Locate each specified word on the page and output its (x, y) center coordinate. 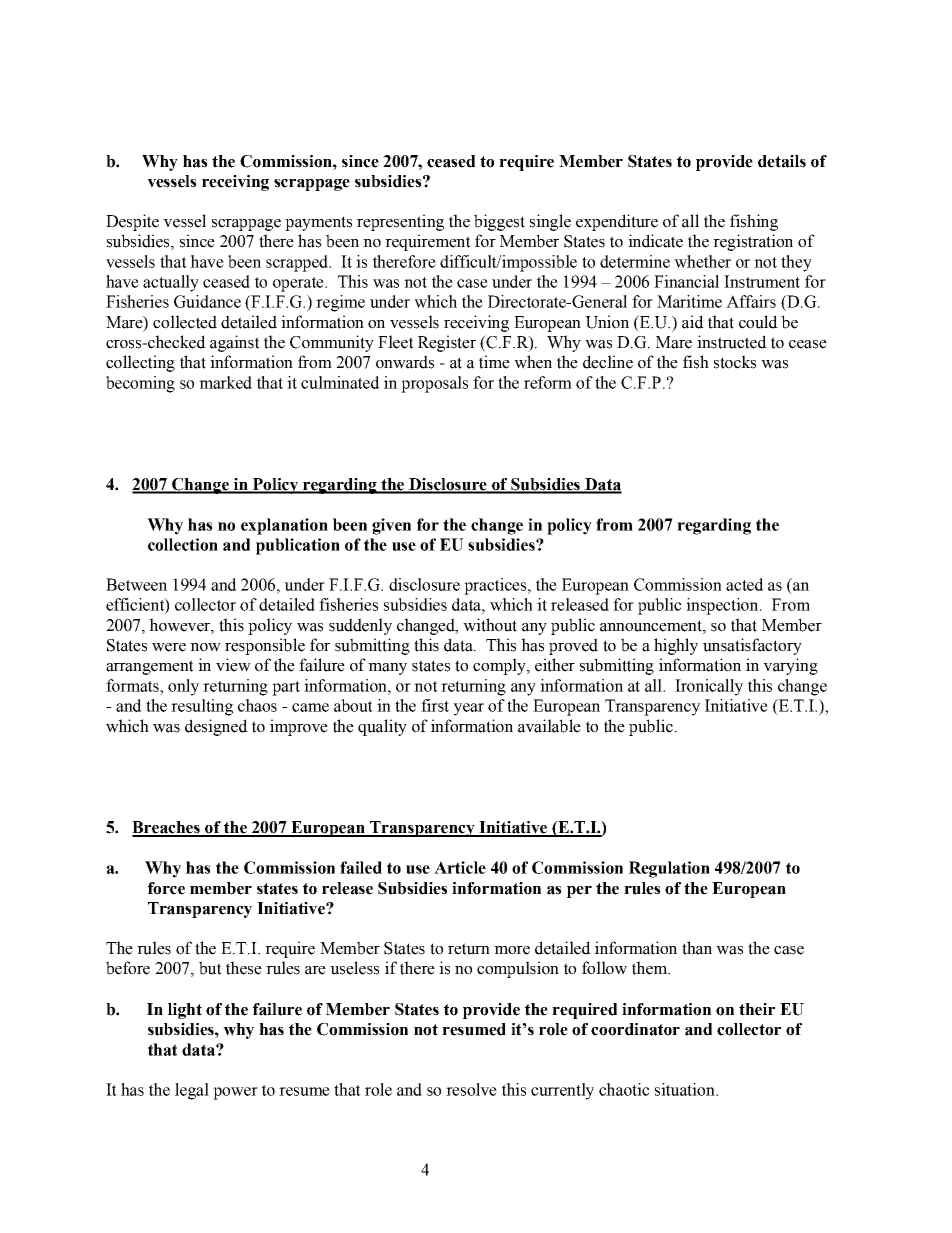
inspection (723, 606)
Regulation (669, 869)
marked (225, 382)
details (782, 161)
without (490, 625)
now (205, 647)
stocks (735, 362)
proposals (434, 384)
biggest (499, 222)
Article (460, 867)
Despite (132, 222)
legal (192, 1091)
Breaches (167, 828)
